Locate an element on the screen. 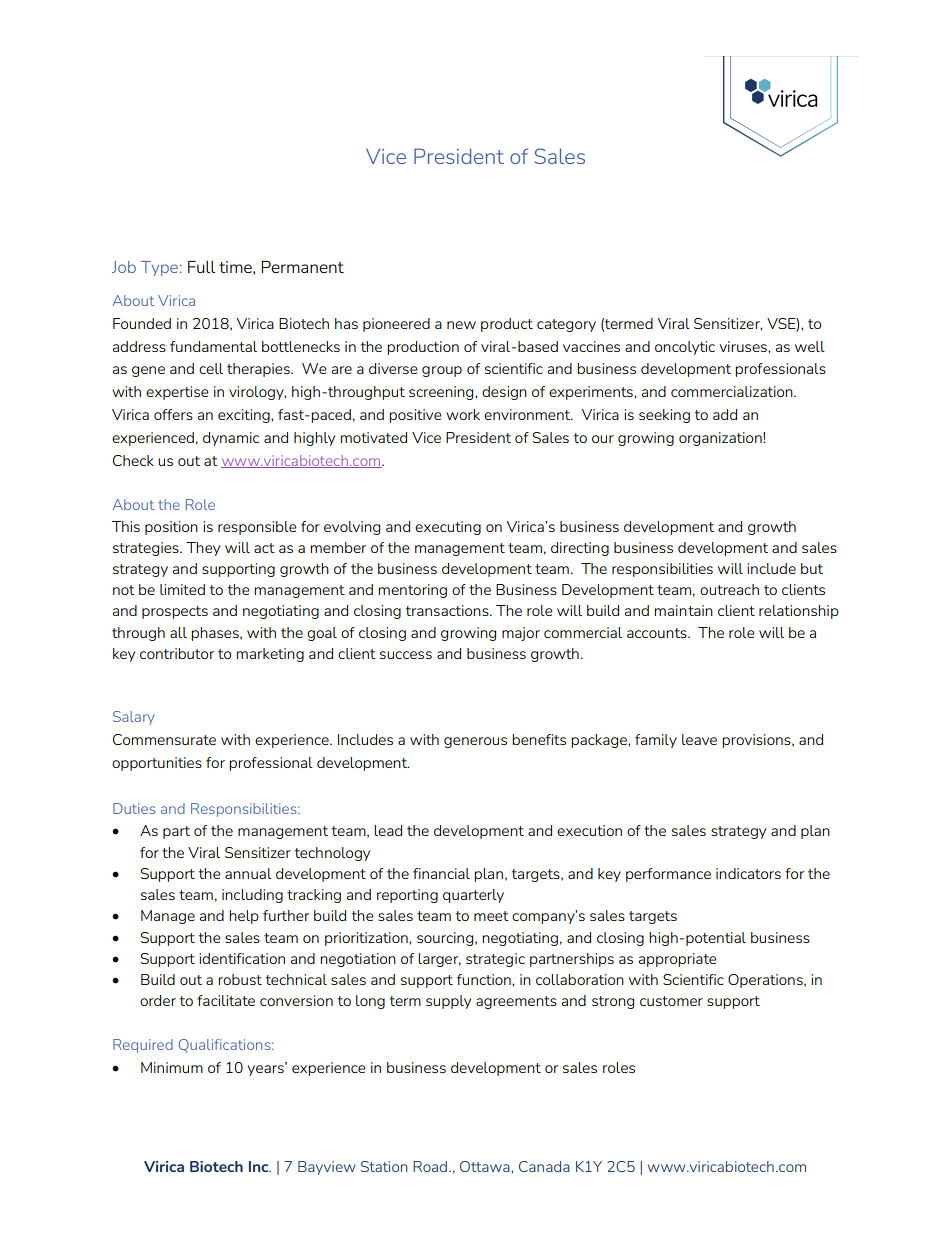 This screenshot has width=952, height=1233. Commensurate is located at coordinates (164, 739).
